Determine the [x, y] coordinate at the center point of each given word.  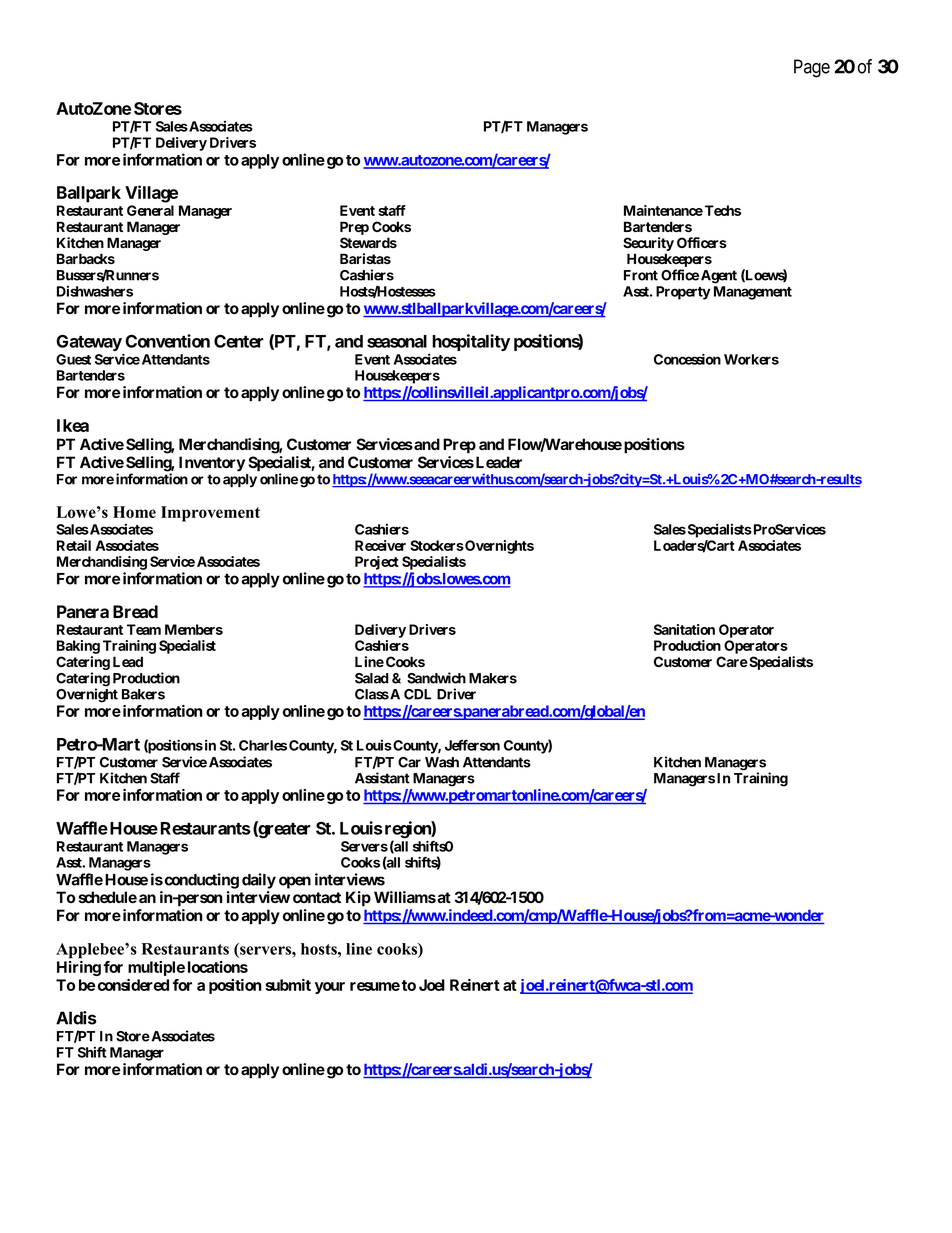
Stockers [437, 545]
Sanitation [684, 629]
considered [133, 985]
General [150, 210]
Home [134, 512]
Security [648, 244]
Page [812, 68]
